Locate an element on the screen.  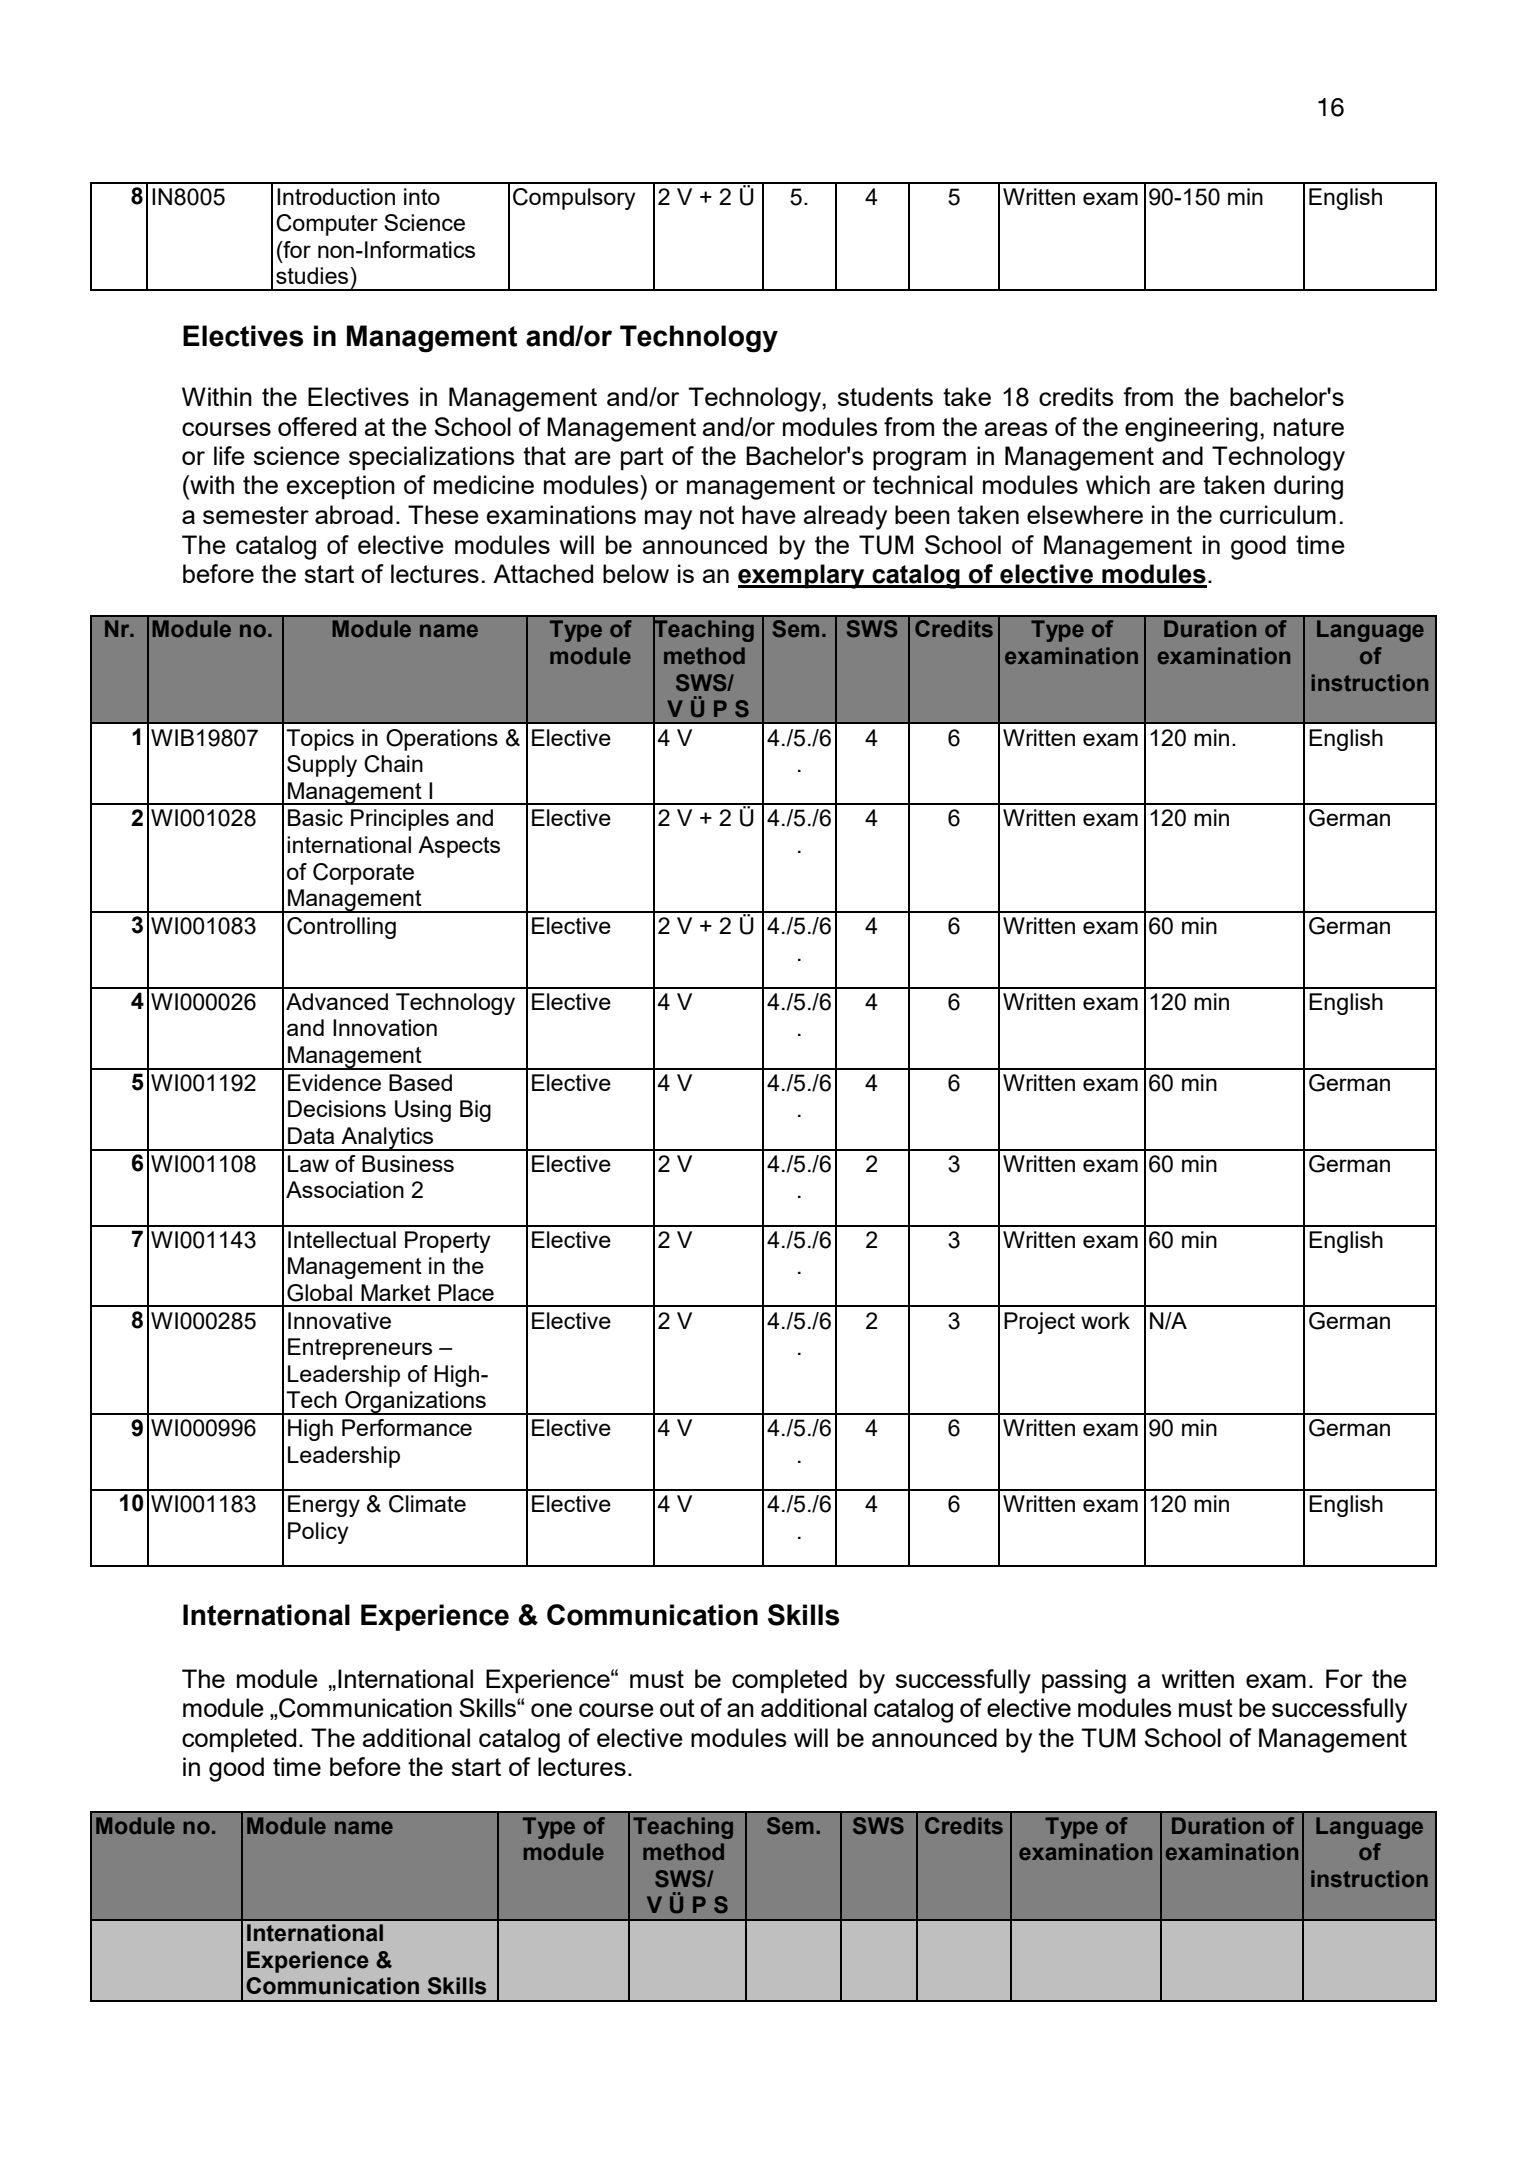
Policy is located at coordinates (318, 1533).
